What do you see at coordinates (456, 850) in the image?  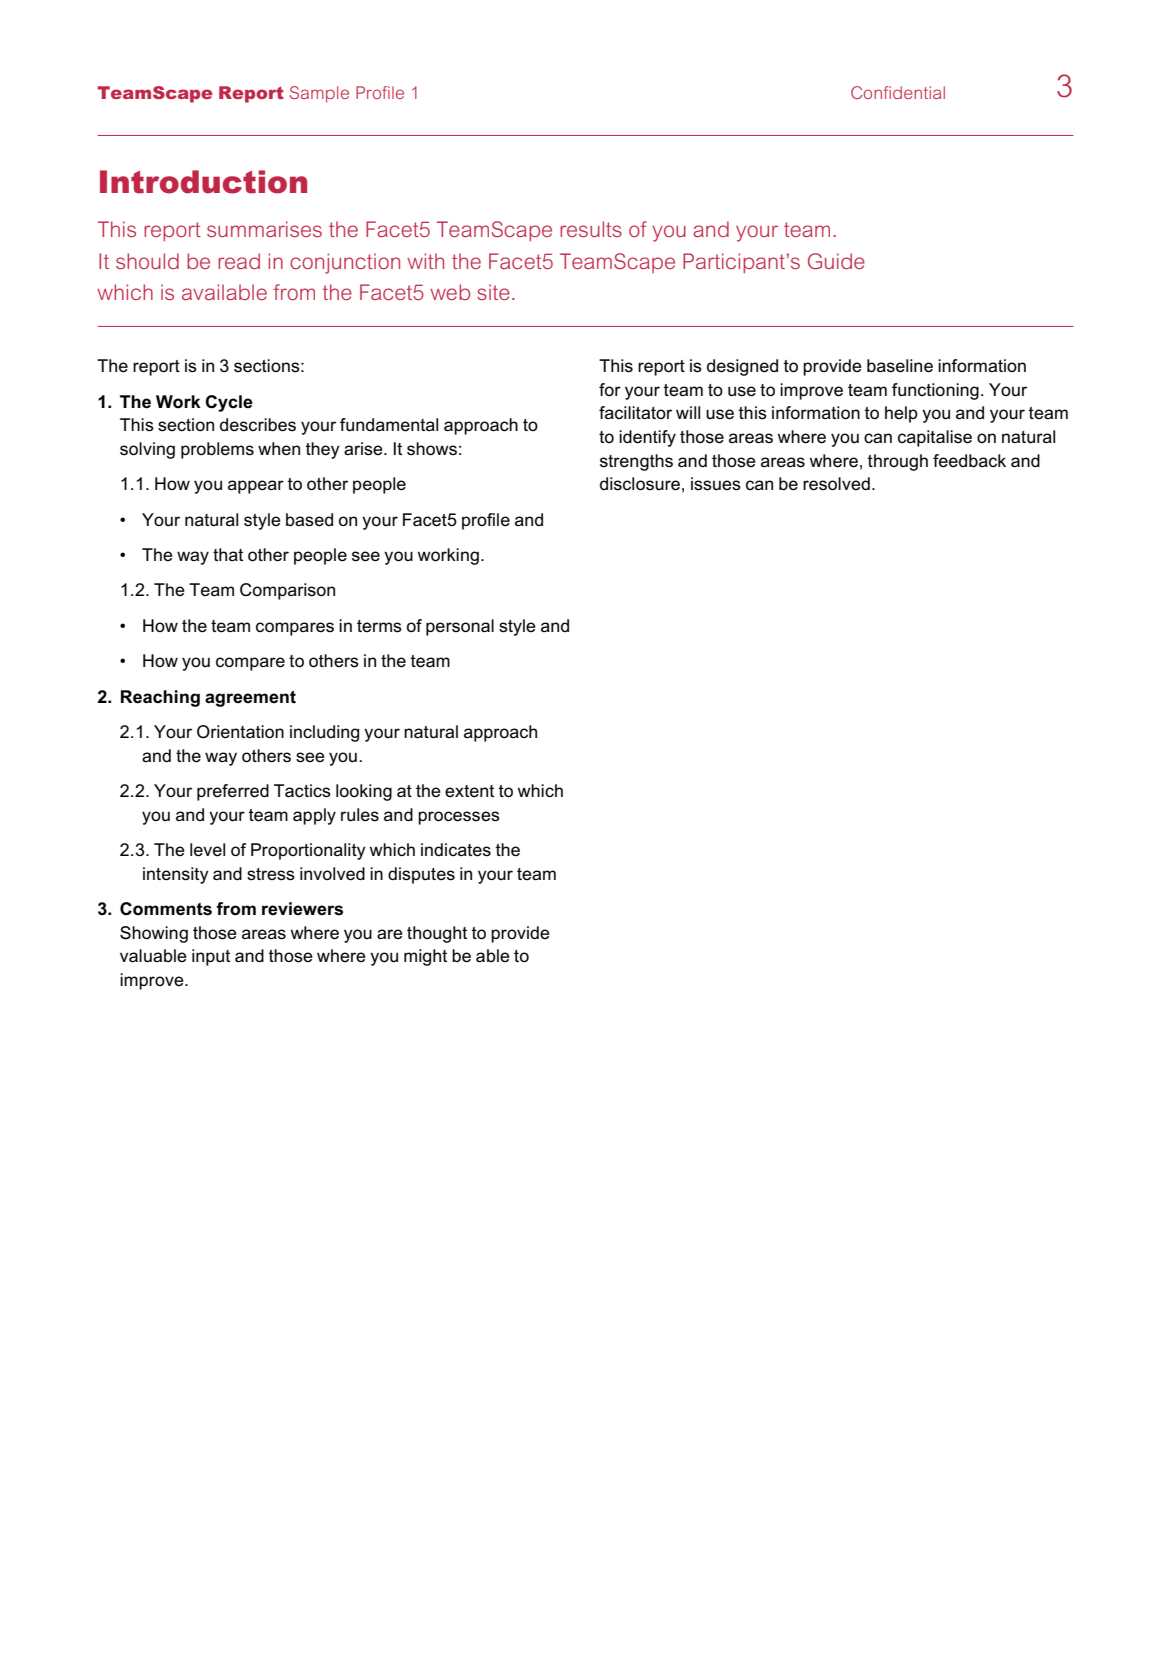 I see `indicates` at bounding box center [456, 850].
